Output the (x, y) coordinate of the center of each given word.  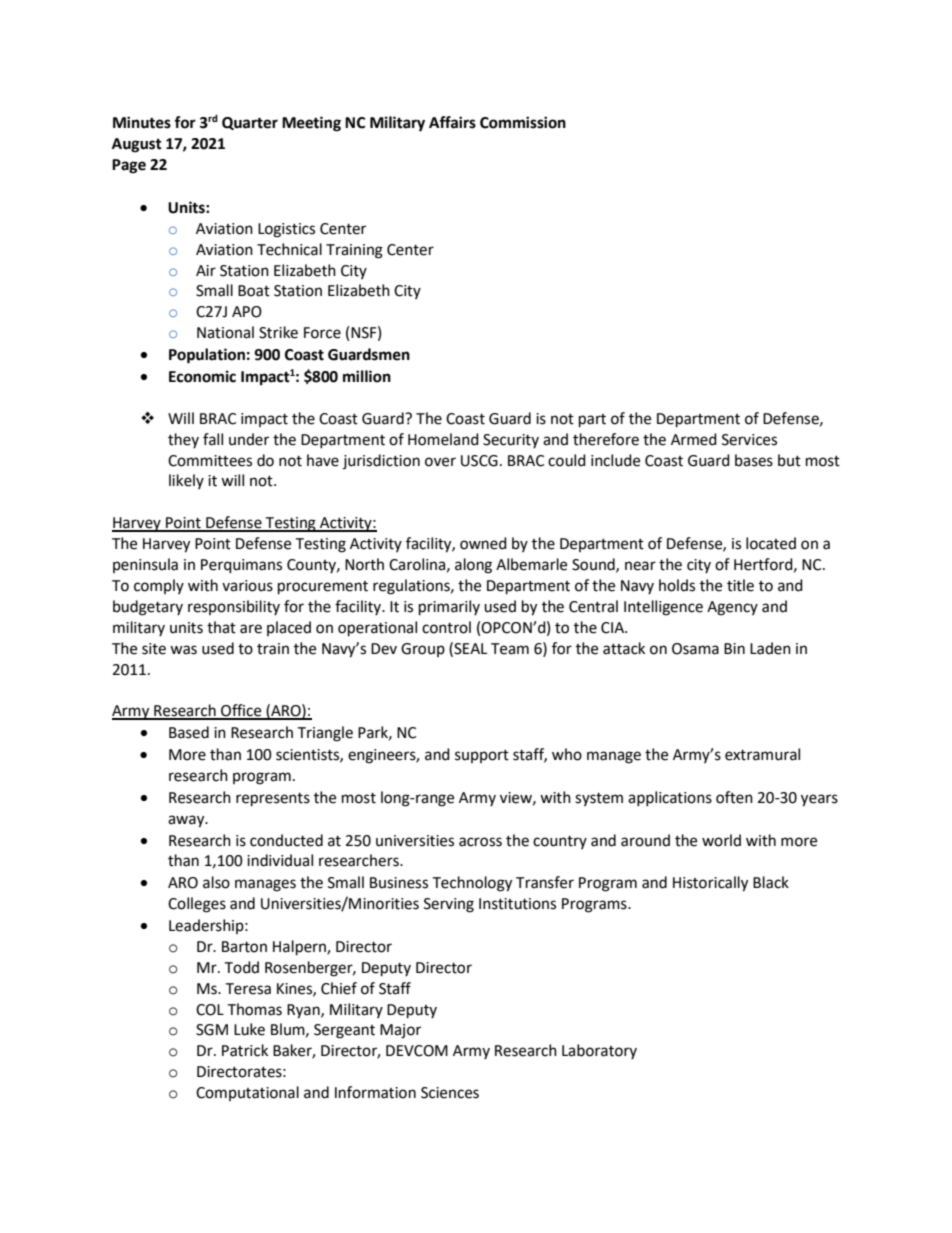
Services (749, 440)
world (721, 840)
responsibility (234, 607)
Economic (202, 376)
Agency (732, 608)
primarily (449, 608)
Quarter (250, 123)
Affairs (452, 122)
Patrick (245, 1050)
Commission (523, 122)
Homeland (443, 439)
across (480, 842)
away (187, 821)
